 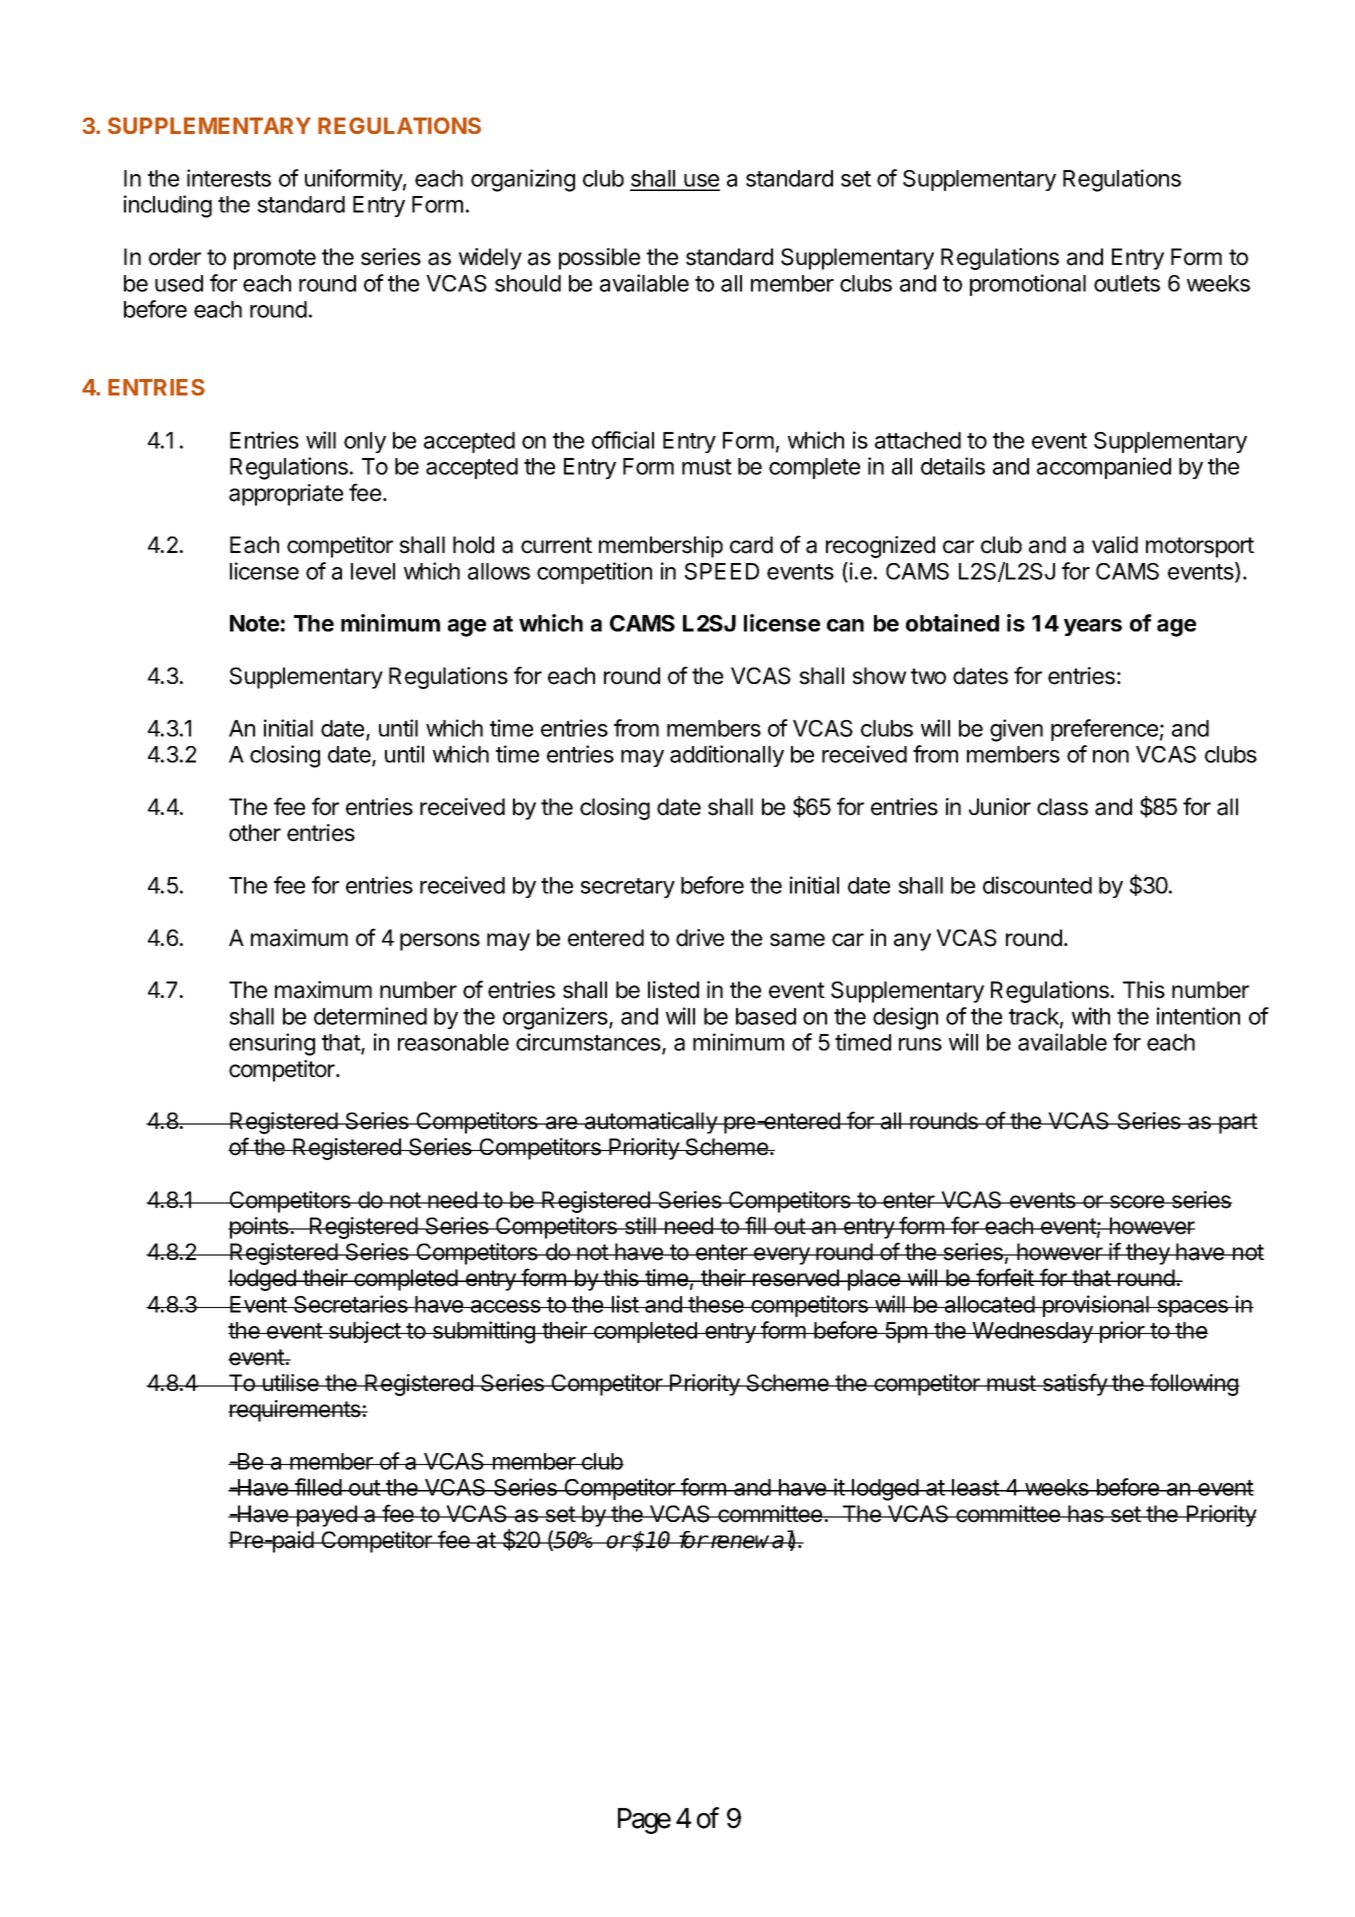 What do you see at coordinates (1062, 807) in the image?
I see `class` at bounding box center [1062, 807].
